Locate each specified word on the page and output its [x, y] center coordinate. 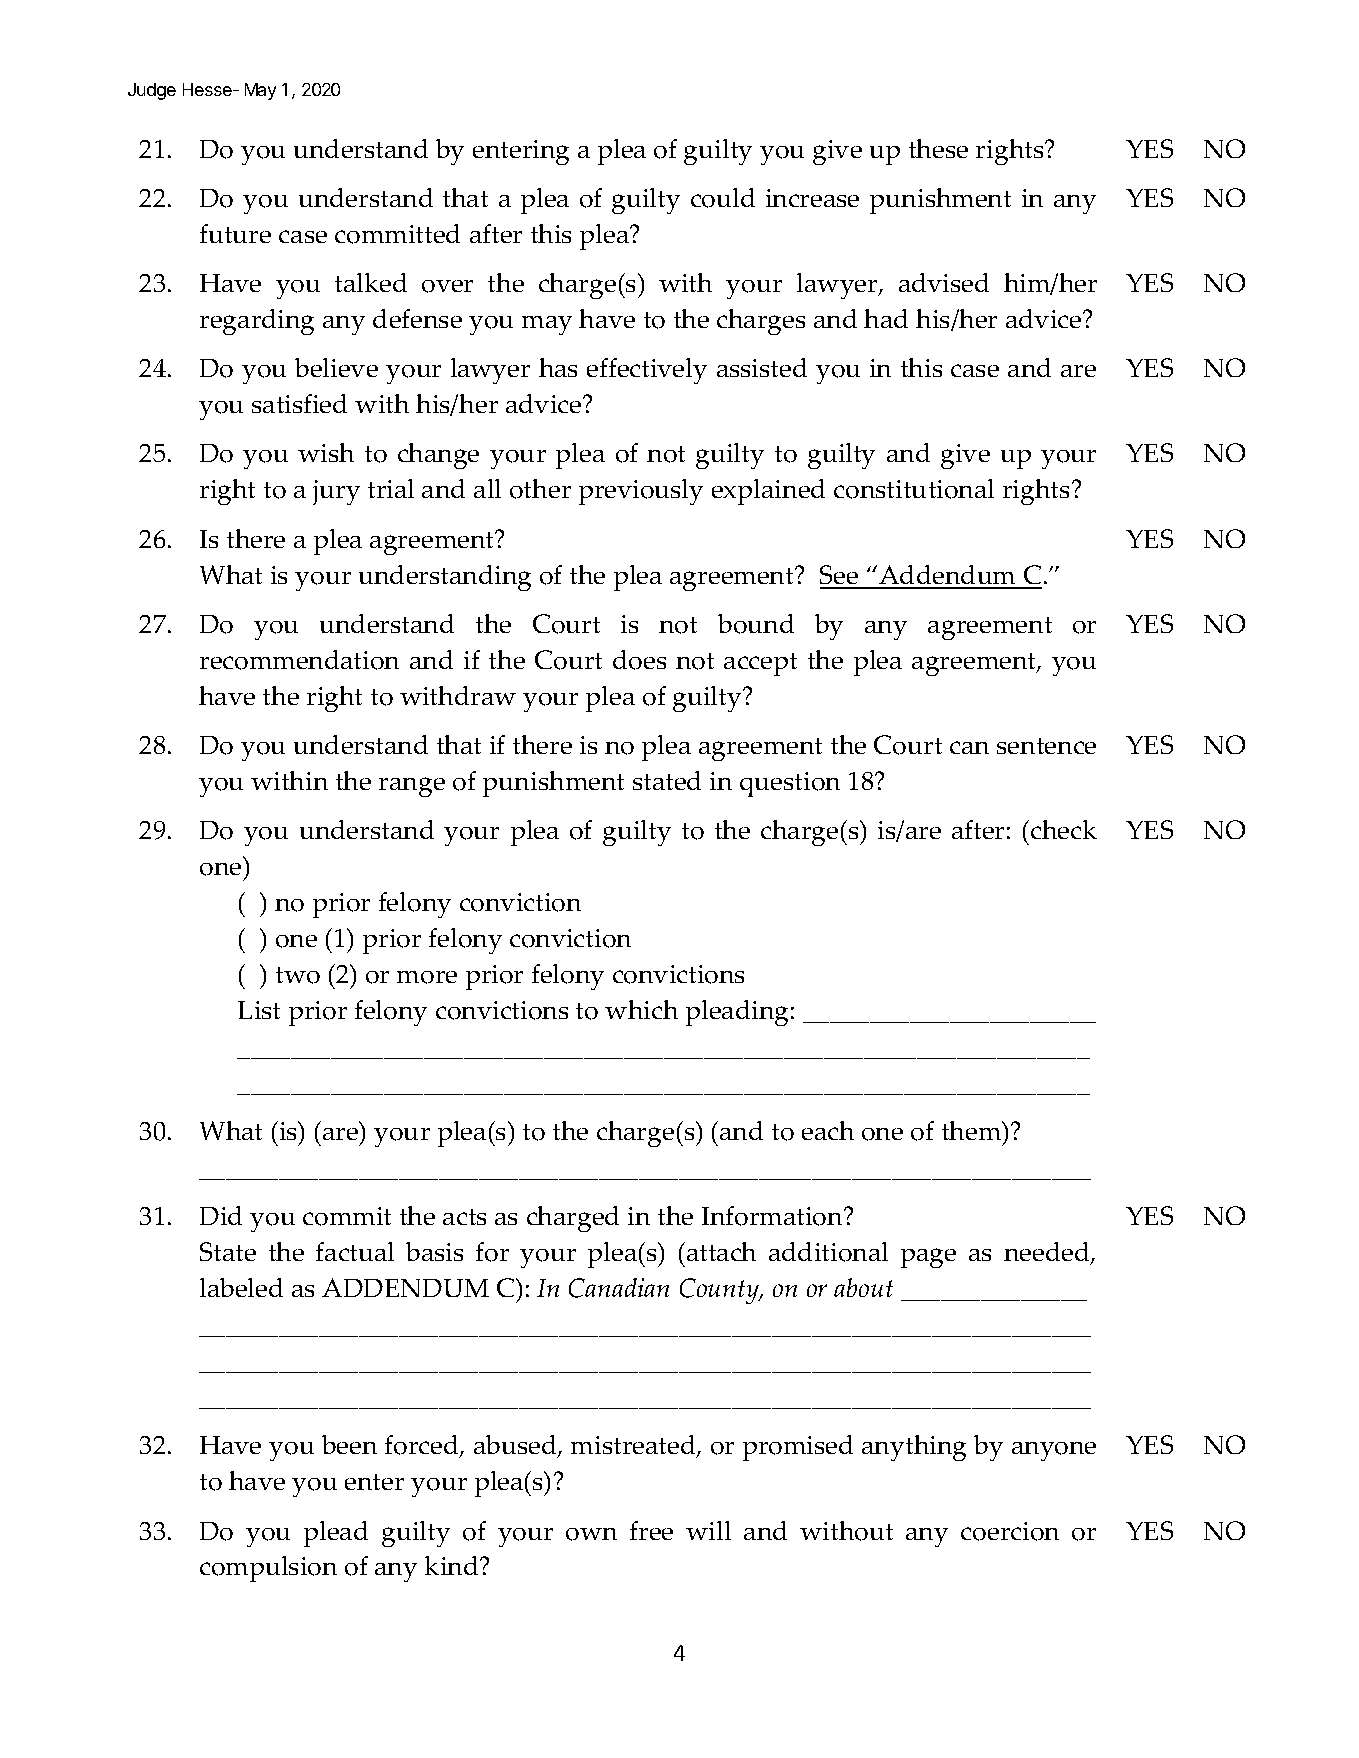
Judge [152, 91]
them [972, 1130]
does [639, 660]
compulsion [268, 1569]
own [591, 1534]
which [641, 1009]
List [259, 1010]
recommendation [299, 660]
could [723, 198]
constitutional [914, 489]
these [938, 148]
